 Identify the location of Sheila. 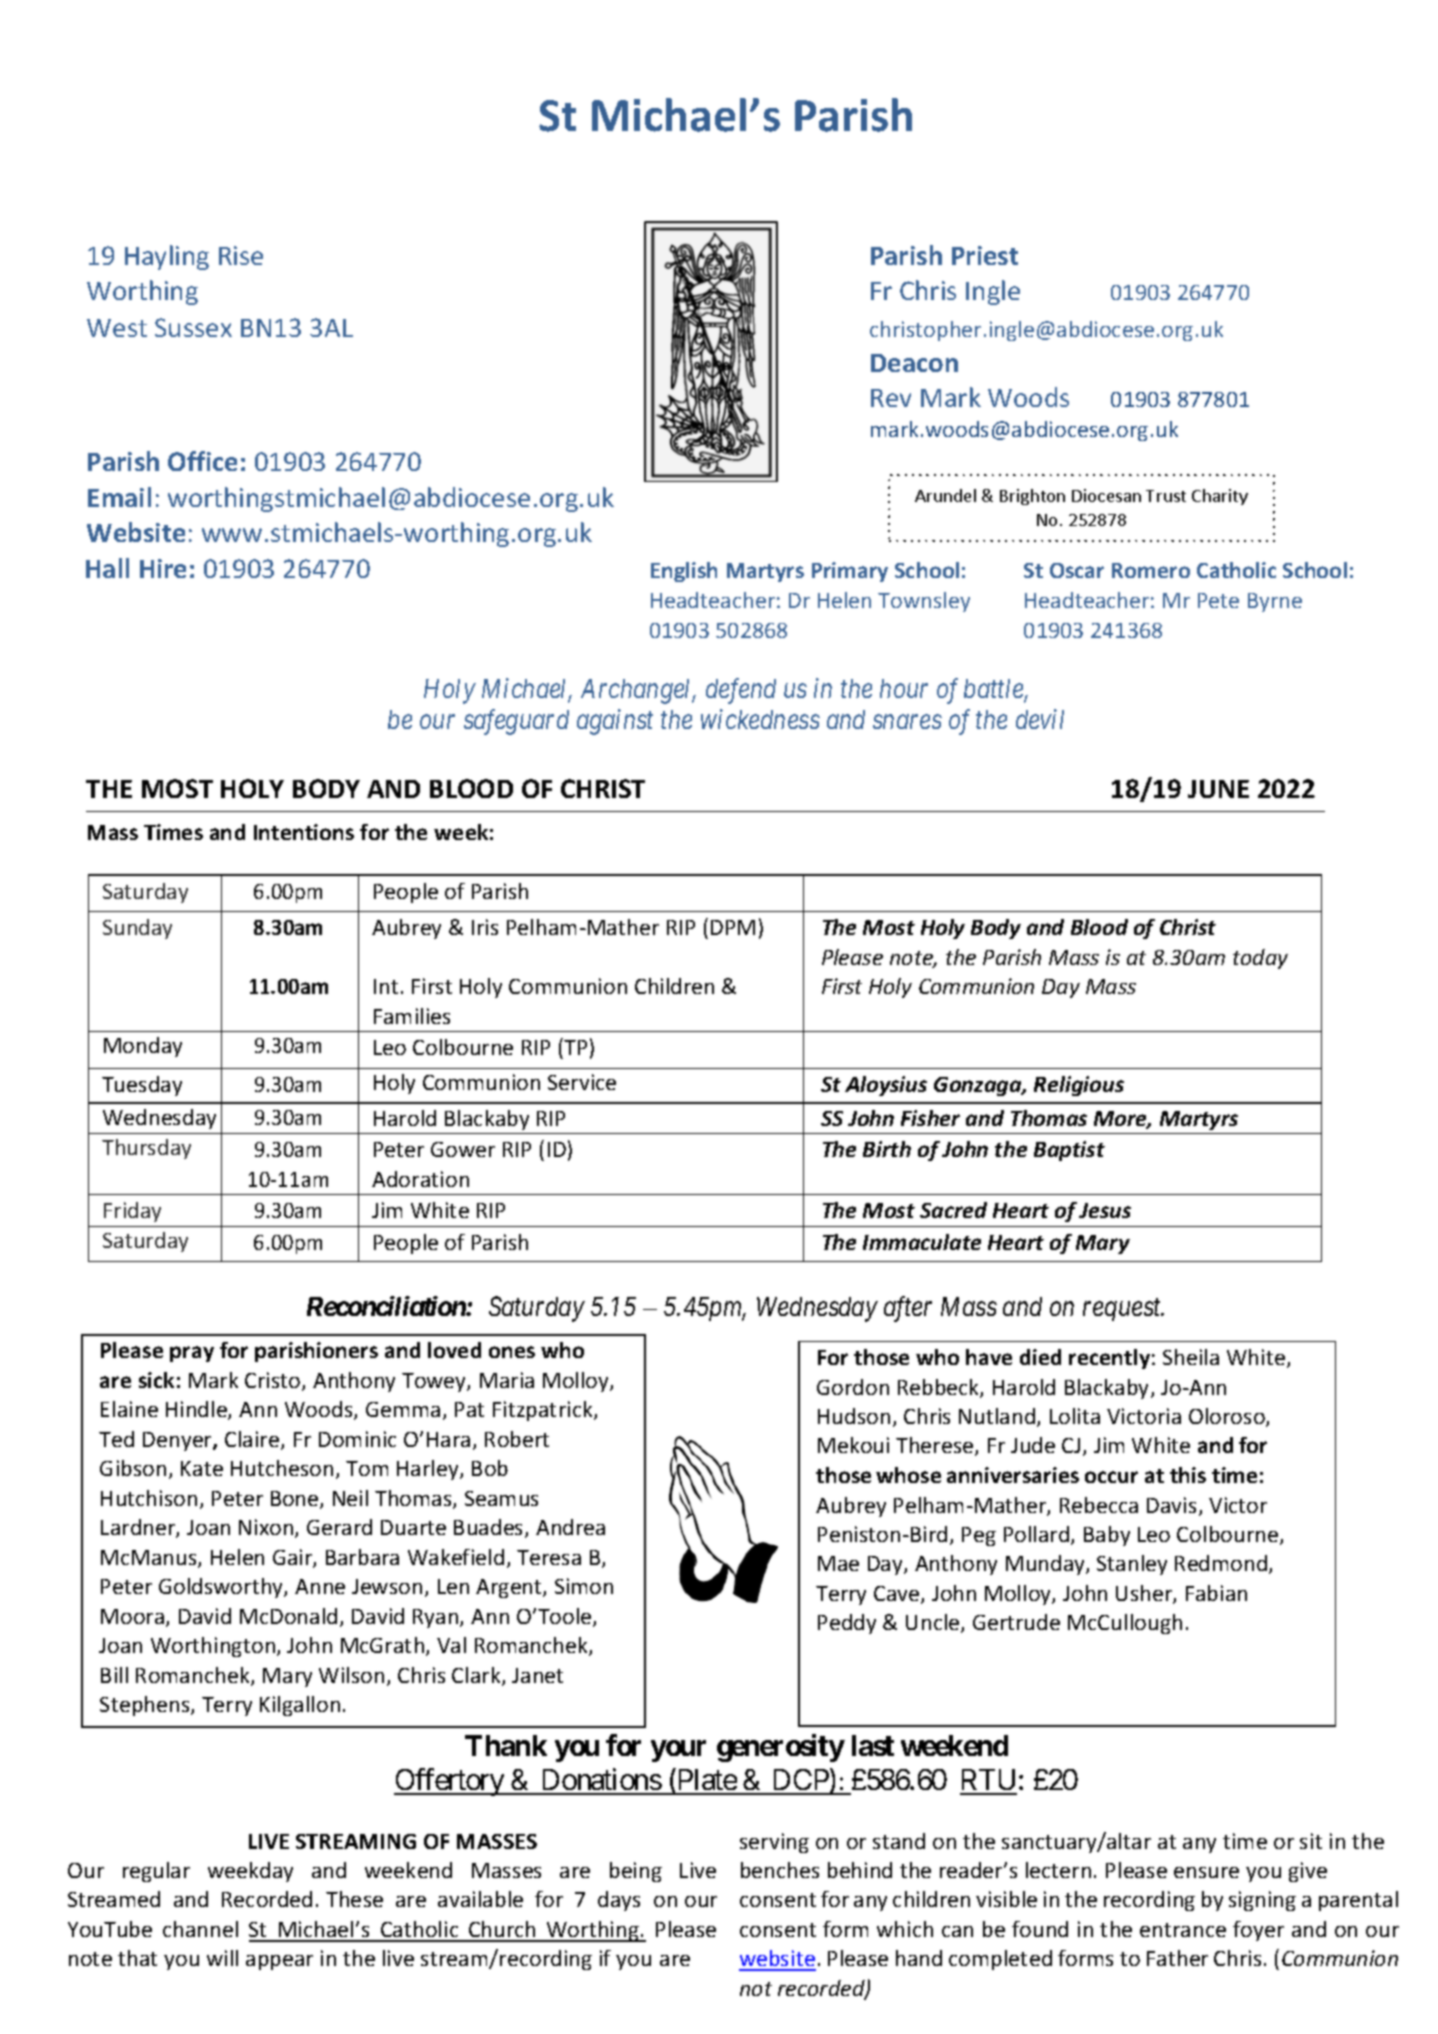
(1191, 1357).
